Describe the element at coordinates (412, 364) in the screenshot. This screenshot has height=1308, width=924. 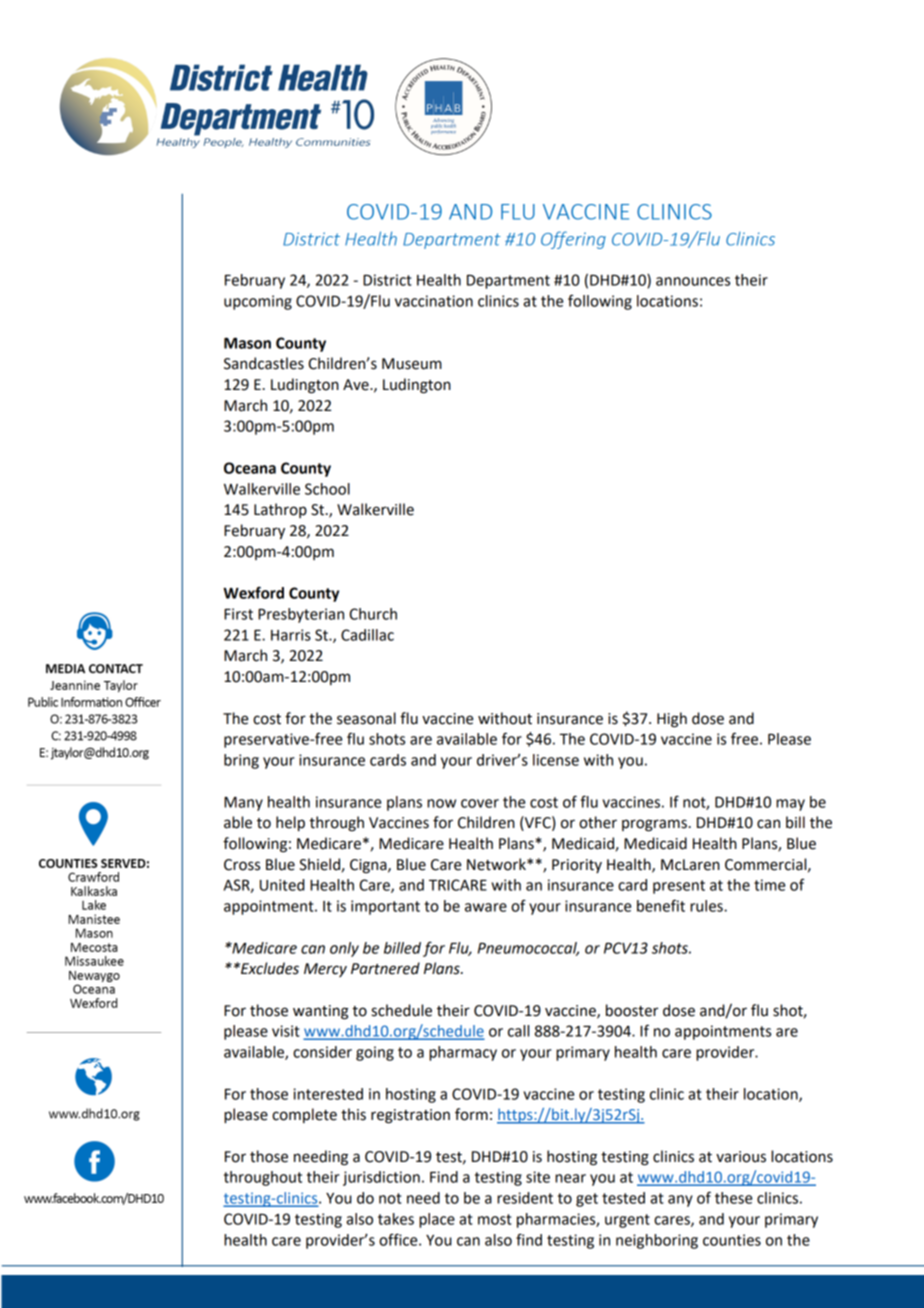
I see `Museum` at that location.
